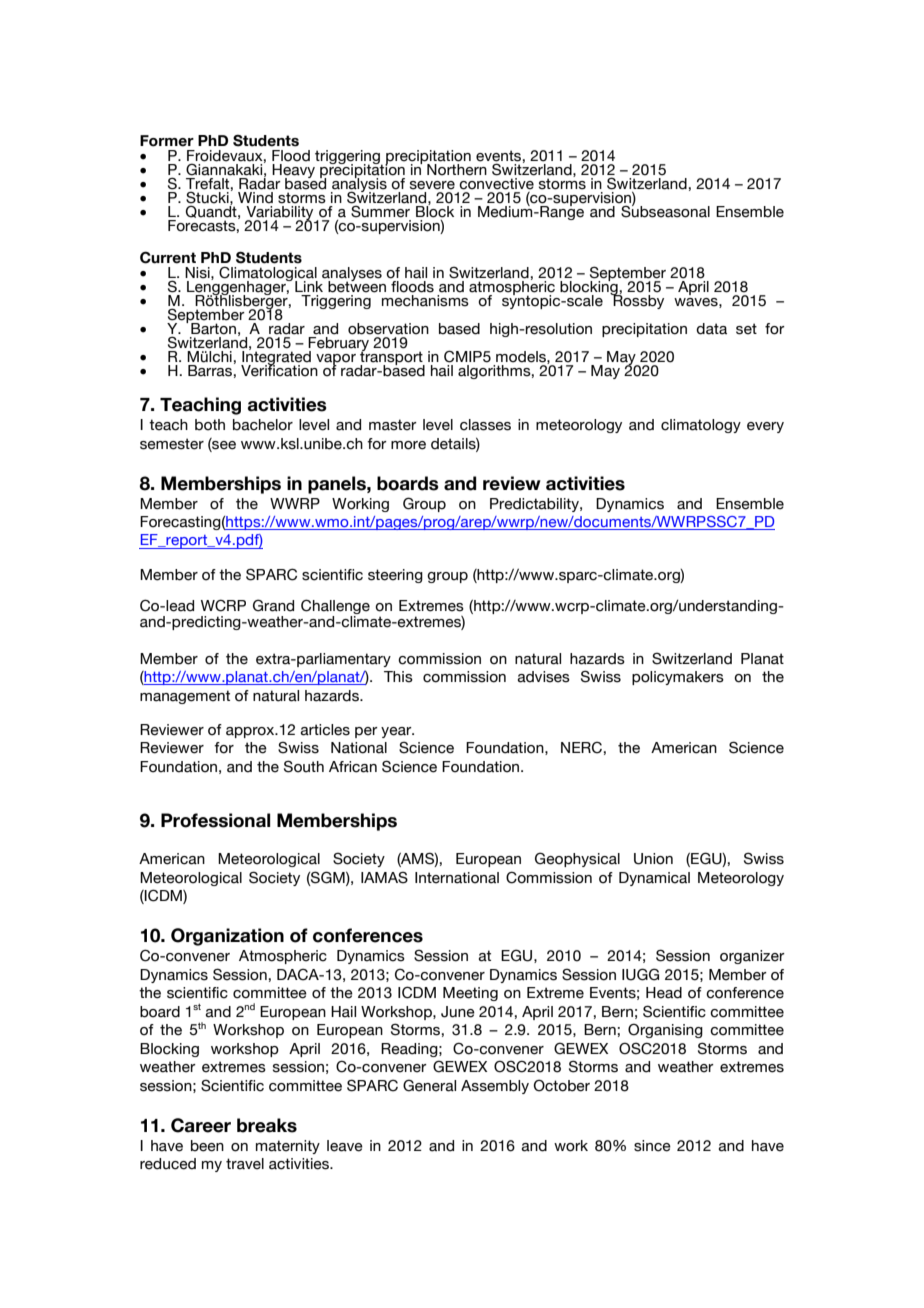 The width and height of the image is (924, 1308). Describe the element at coordinates (267, 1125) in the image. I see `breaks` at that location.
